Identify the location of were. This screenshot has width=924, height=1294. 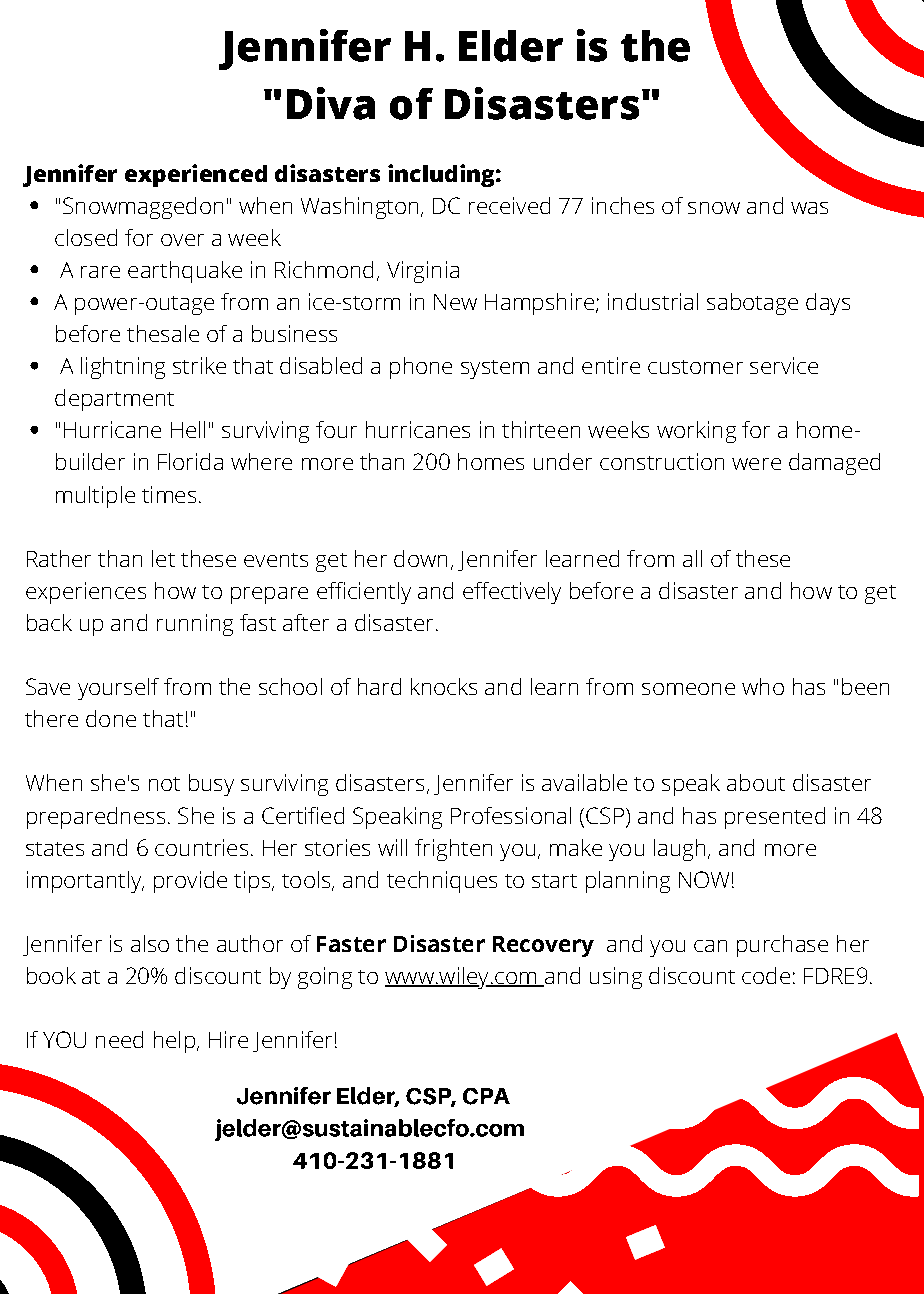
(756, 464).
